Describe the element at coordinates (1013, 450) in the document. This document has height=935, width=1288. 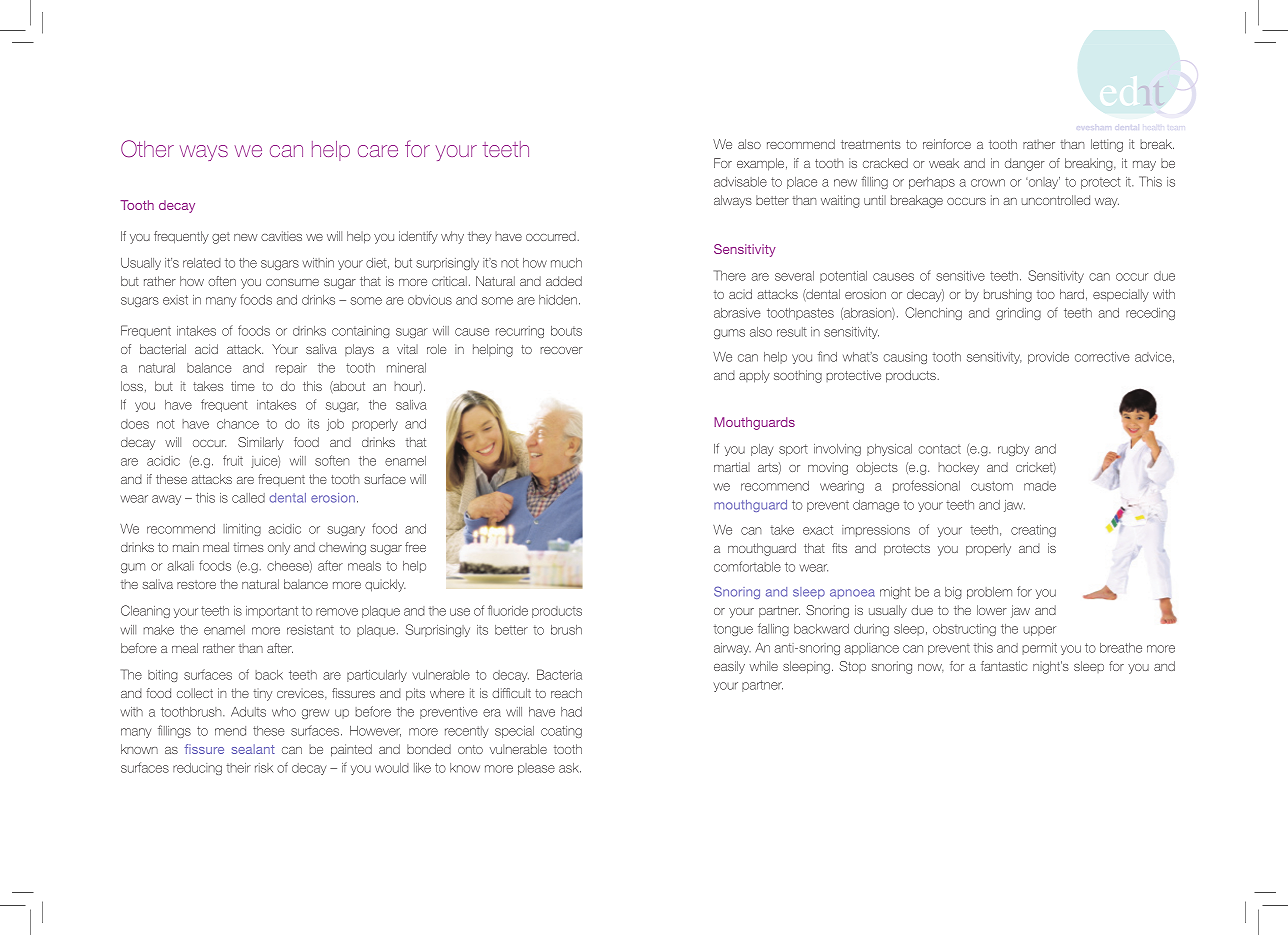
I see `rugby` at that location.
